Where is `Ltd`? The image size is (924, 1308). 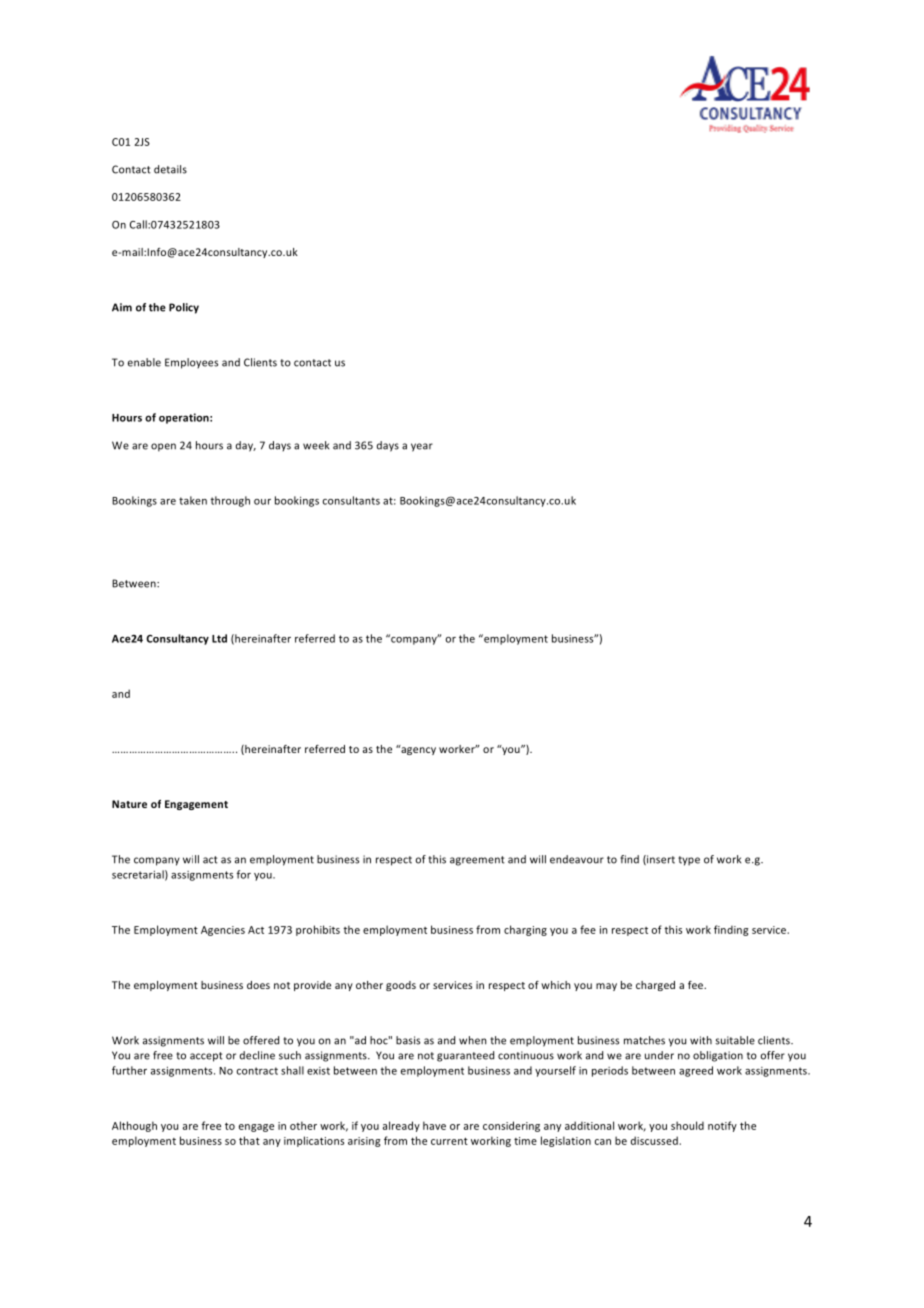 Ltd is located at coordinates (219, 638).
